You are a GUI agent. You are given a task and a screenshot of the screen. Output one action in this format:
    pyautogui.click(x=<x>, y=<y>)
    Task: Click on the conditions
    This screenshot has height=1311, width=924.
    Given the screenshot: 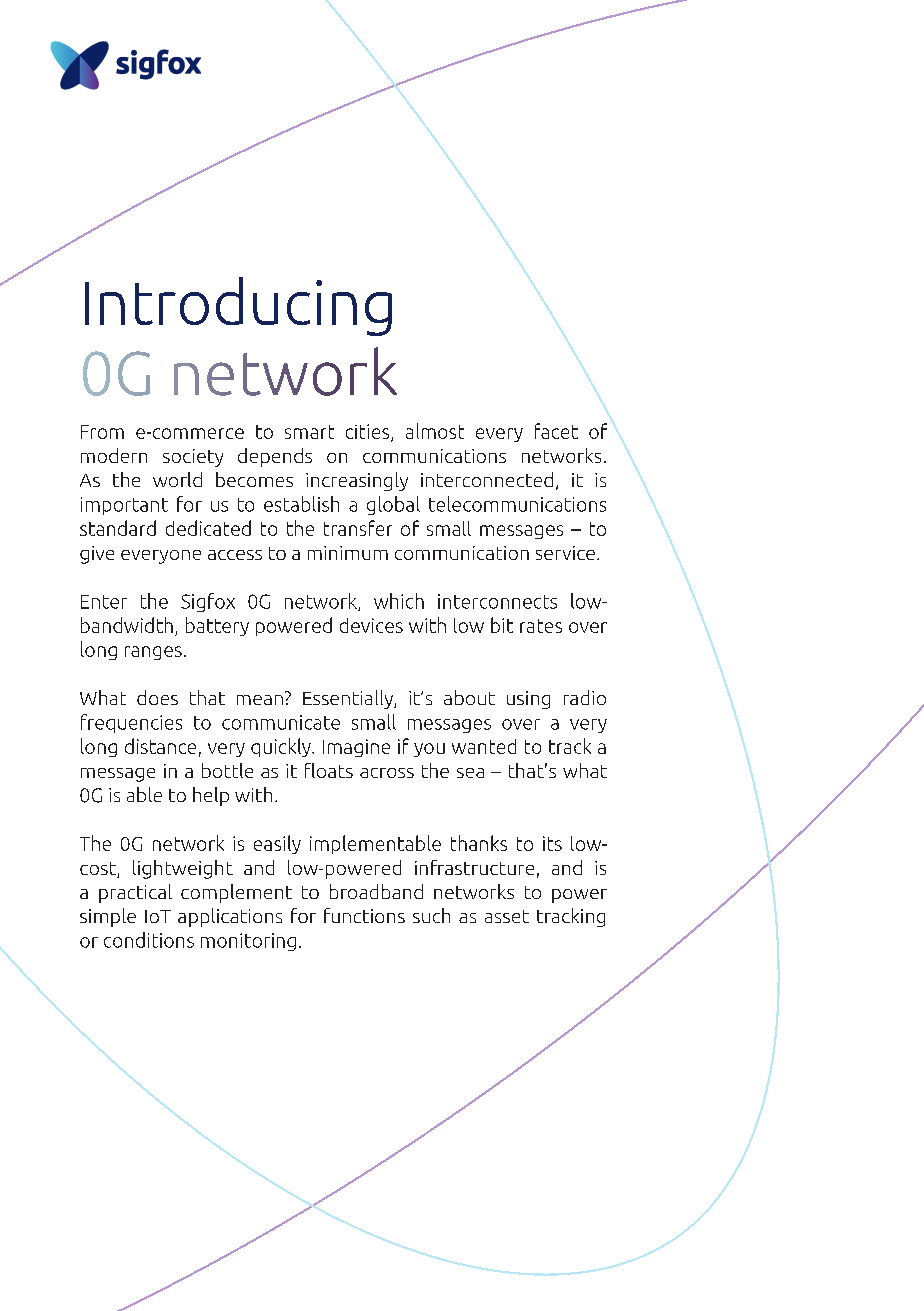 What is the action you would take?
    pyautogui.click(x=149, y=940)
